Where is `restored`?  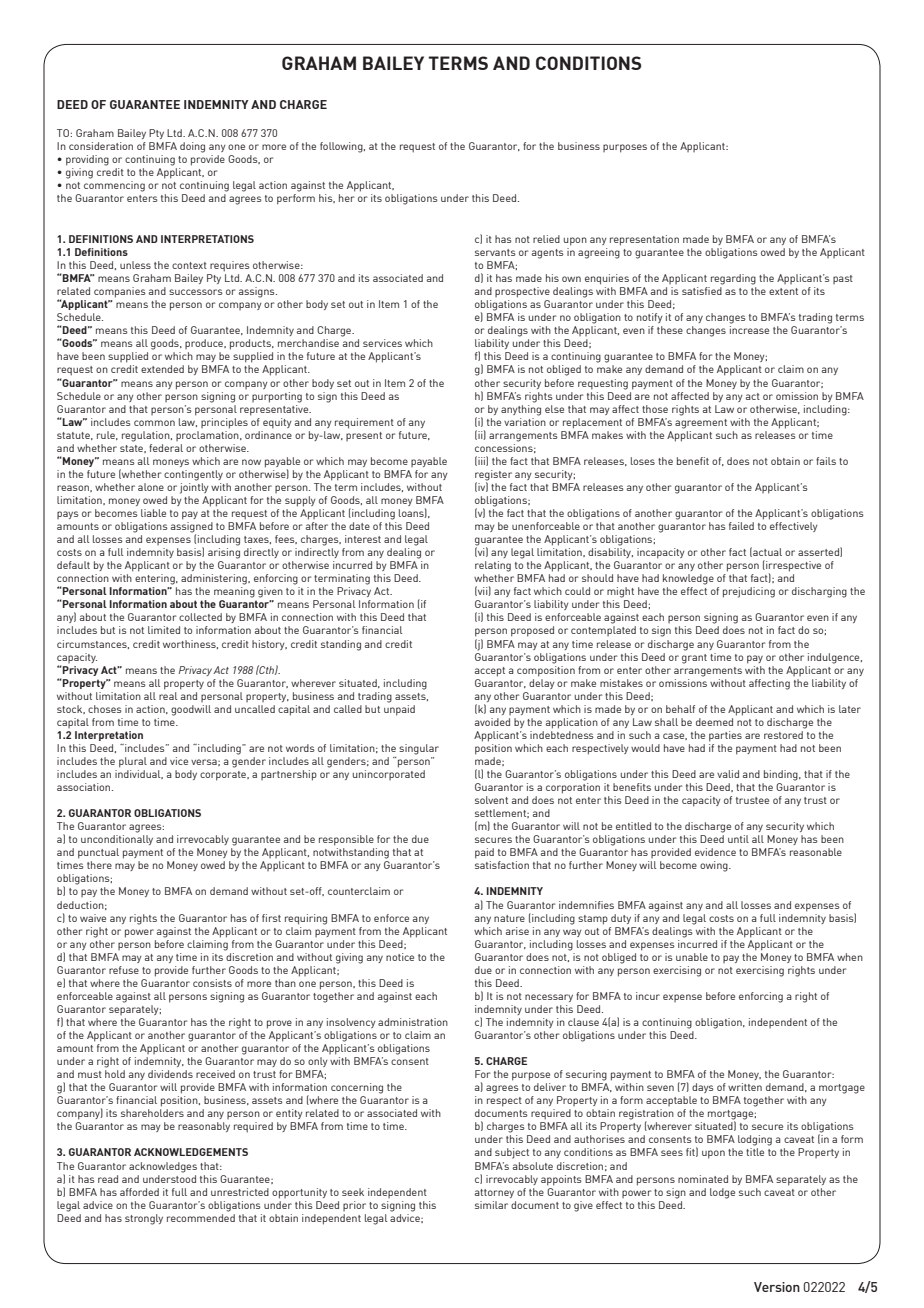
restored is located at coordinates (783, 735).
